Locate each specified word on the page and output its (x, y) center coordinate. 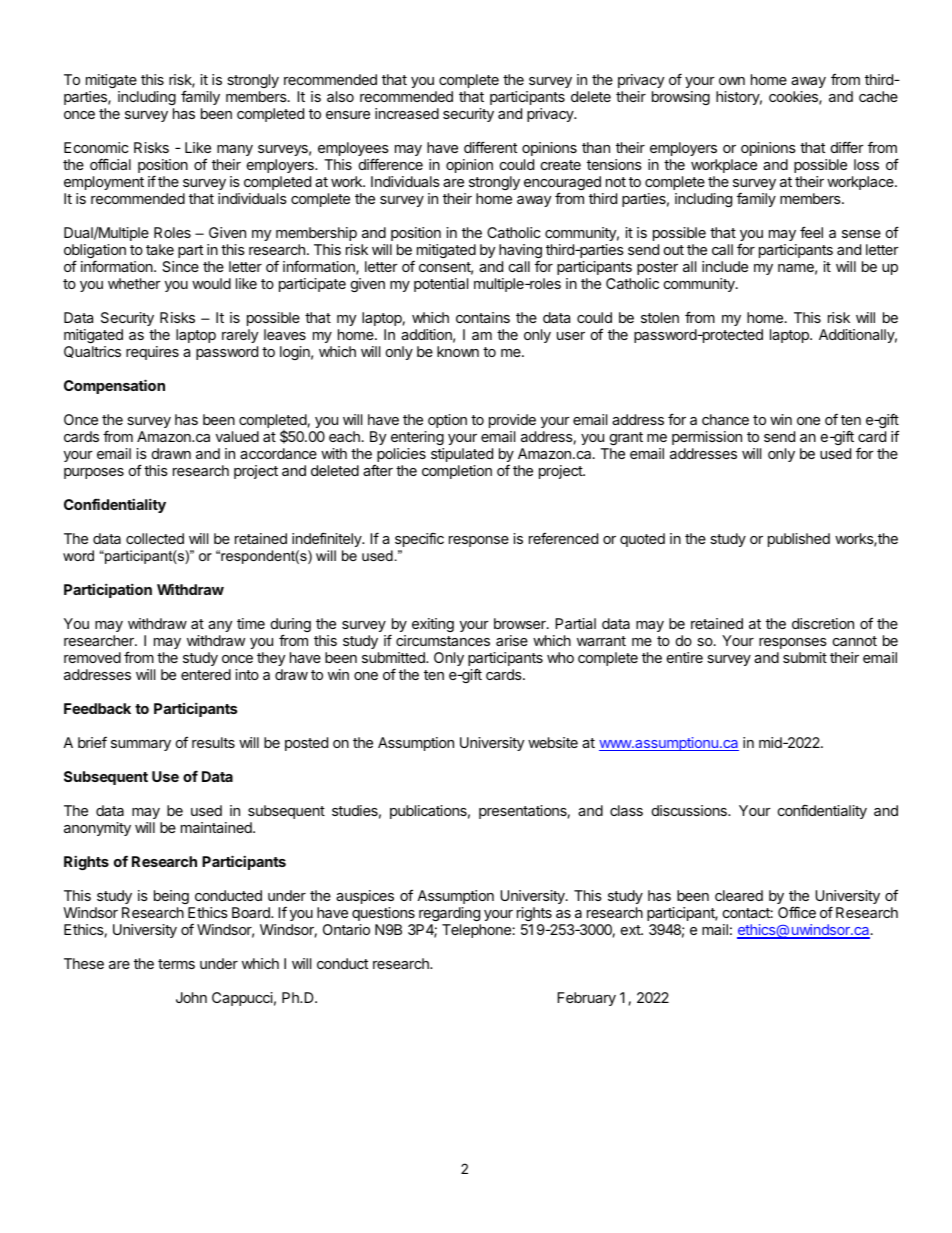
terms (176, 964)
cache (878, 96)
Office (797, 912)
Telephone (477, 931)
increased (407, 113)
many (235, 150)
